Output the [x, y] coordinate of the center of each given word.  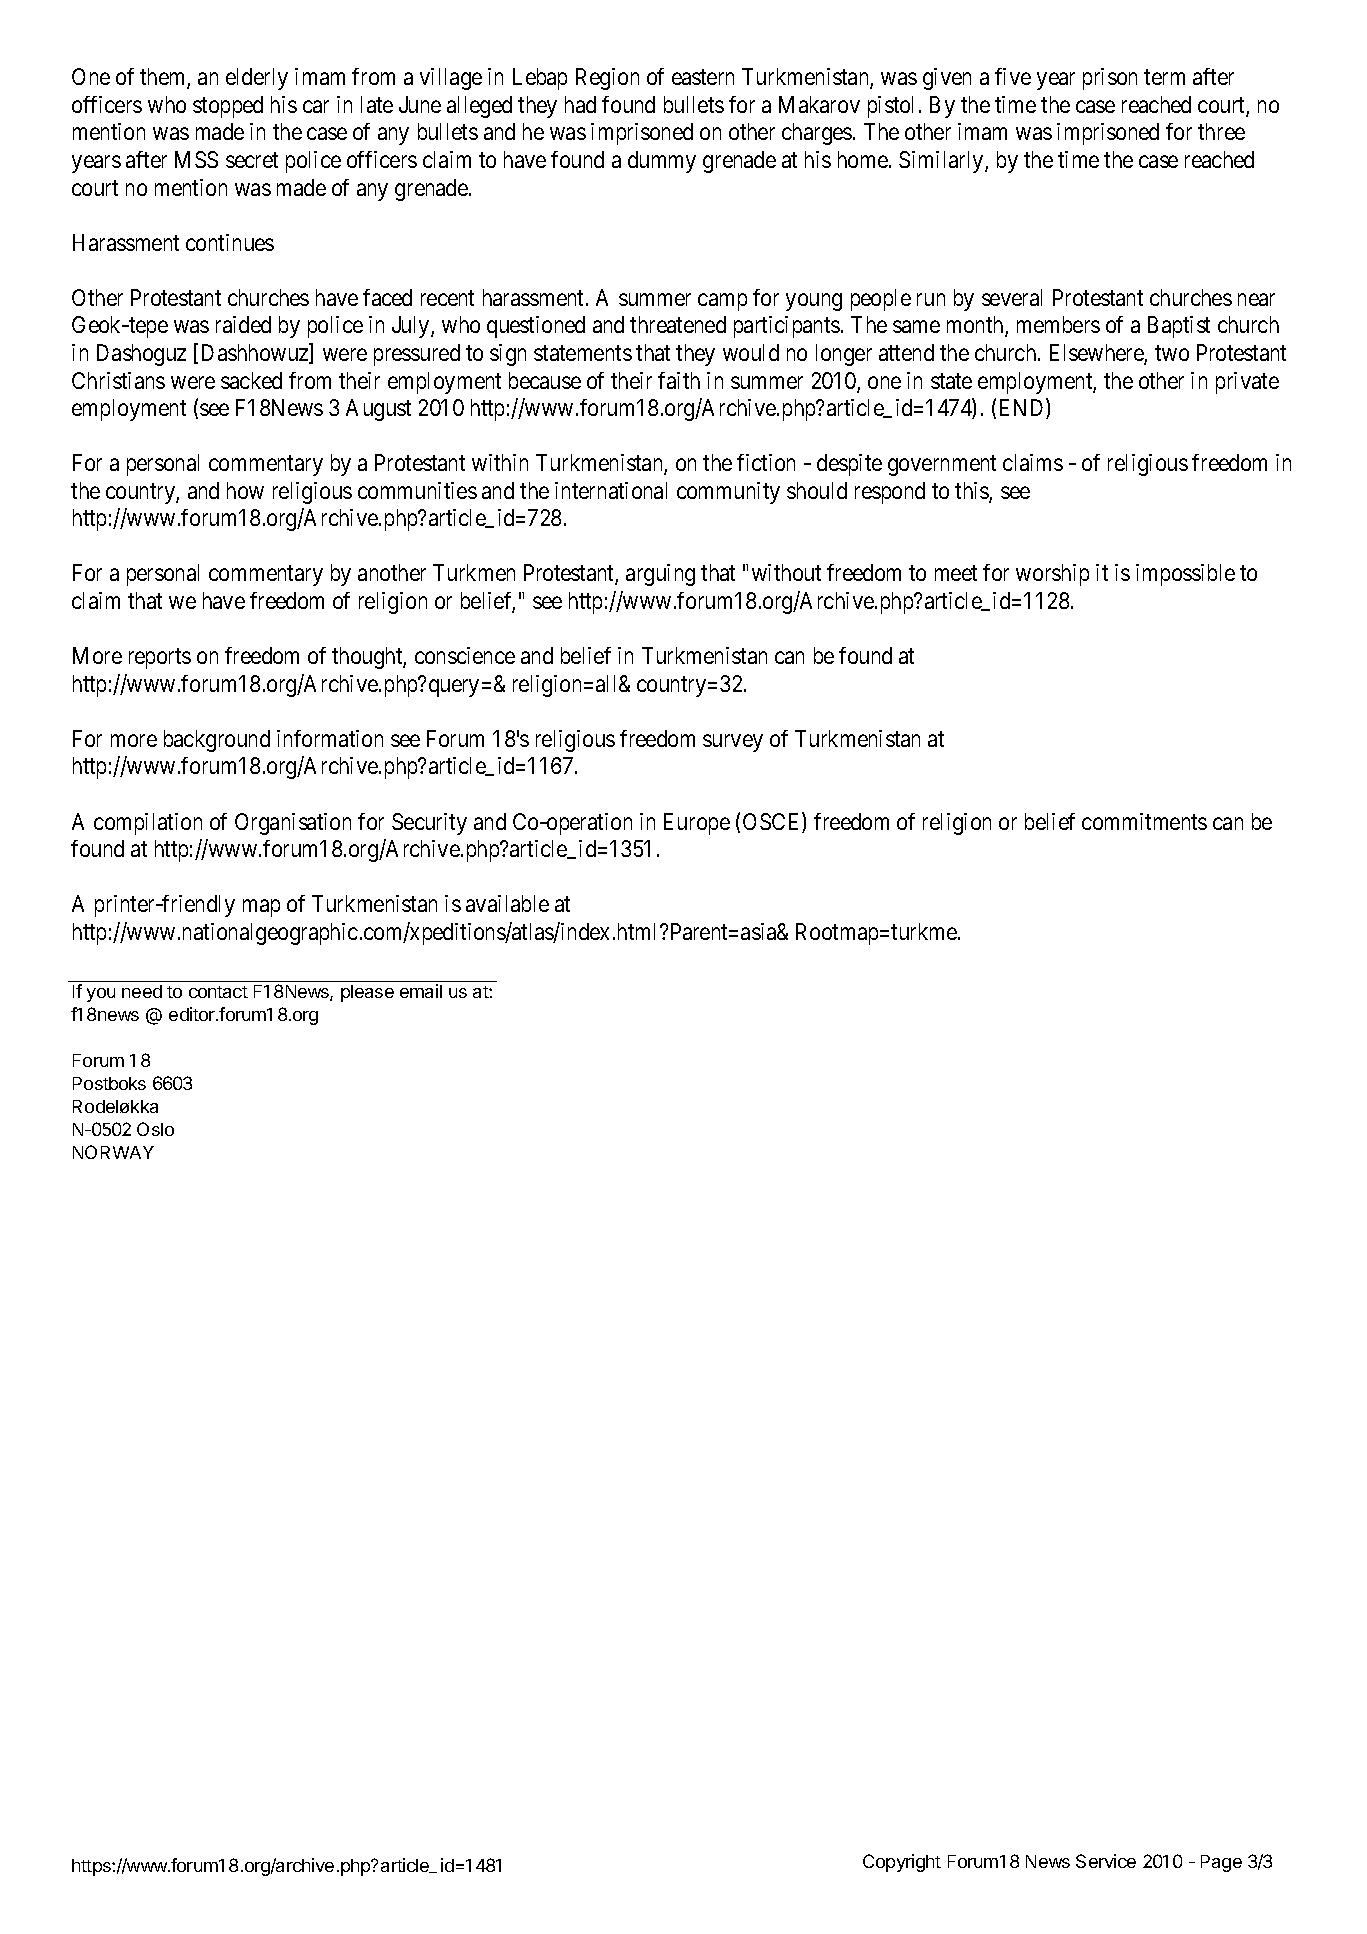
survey [733, 743]
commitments [1144, 821]
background [217, 741]
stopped [228, 107]
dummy [662, 162]
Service [1106, 1861]
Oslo [155, 1129]
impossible [1185, 575]
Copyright [902, 1863]
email [421, 991]
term [1164, 77]
